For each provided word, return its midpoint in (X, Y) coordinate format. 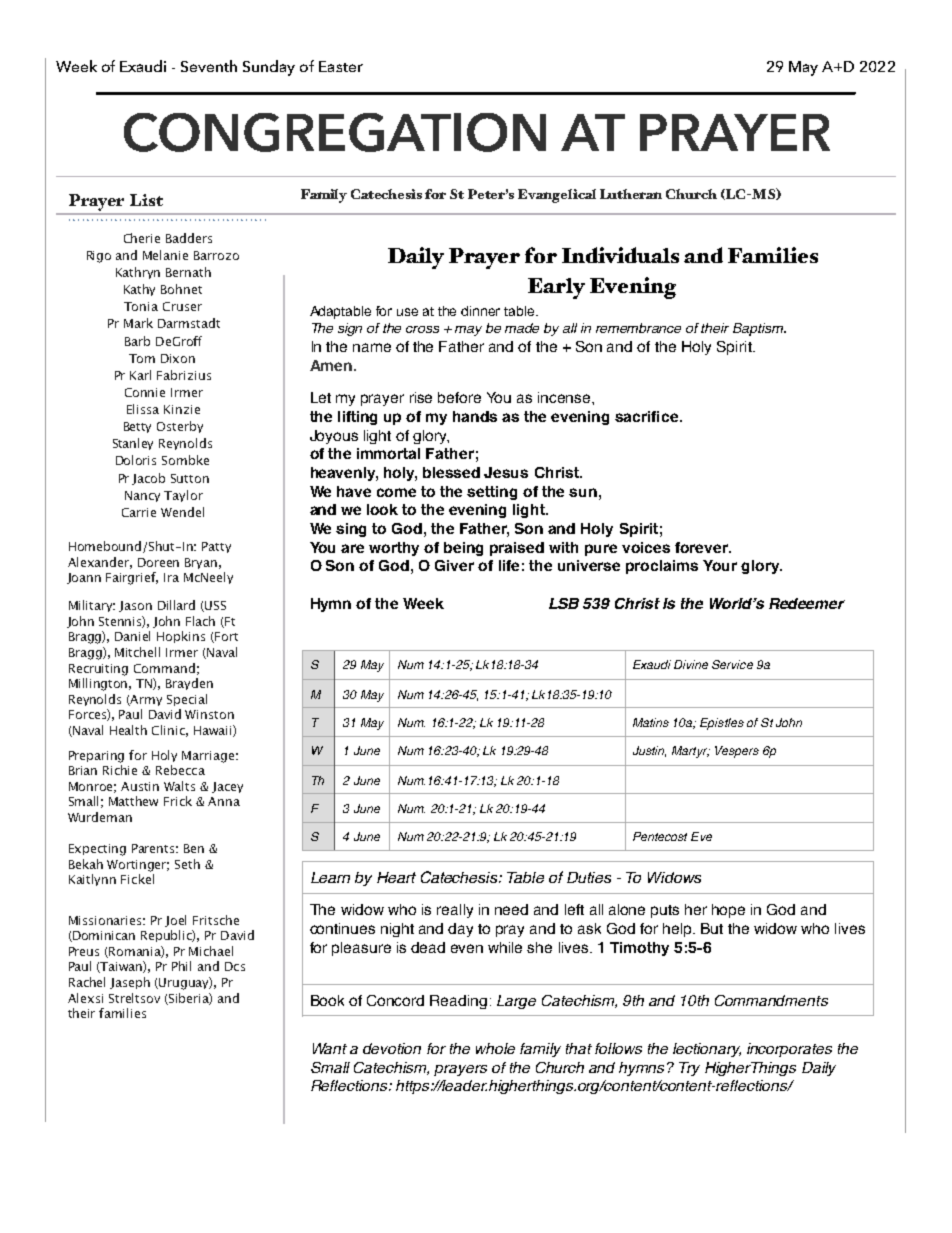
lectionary (707, 1050)
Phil (181, 966)
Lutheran (631, 194)
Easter (341, 66)
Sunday (269, 68)
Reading (458, 1002)
